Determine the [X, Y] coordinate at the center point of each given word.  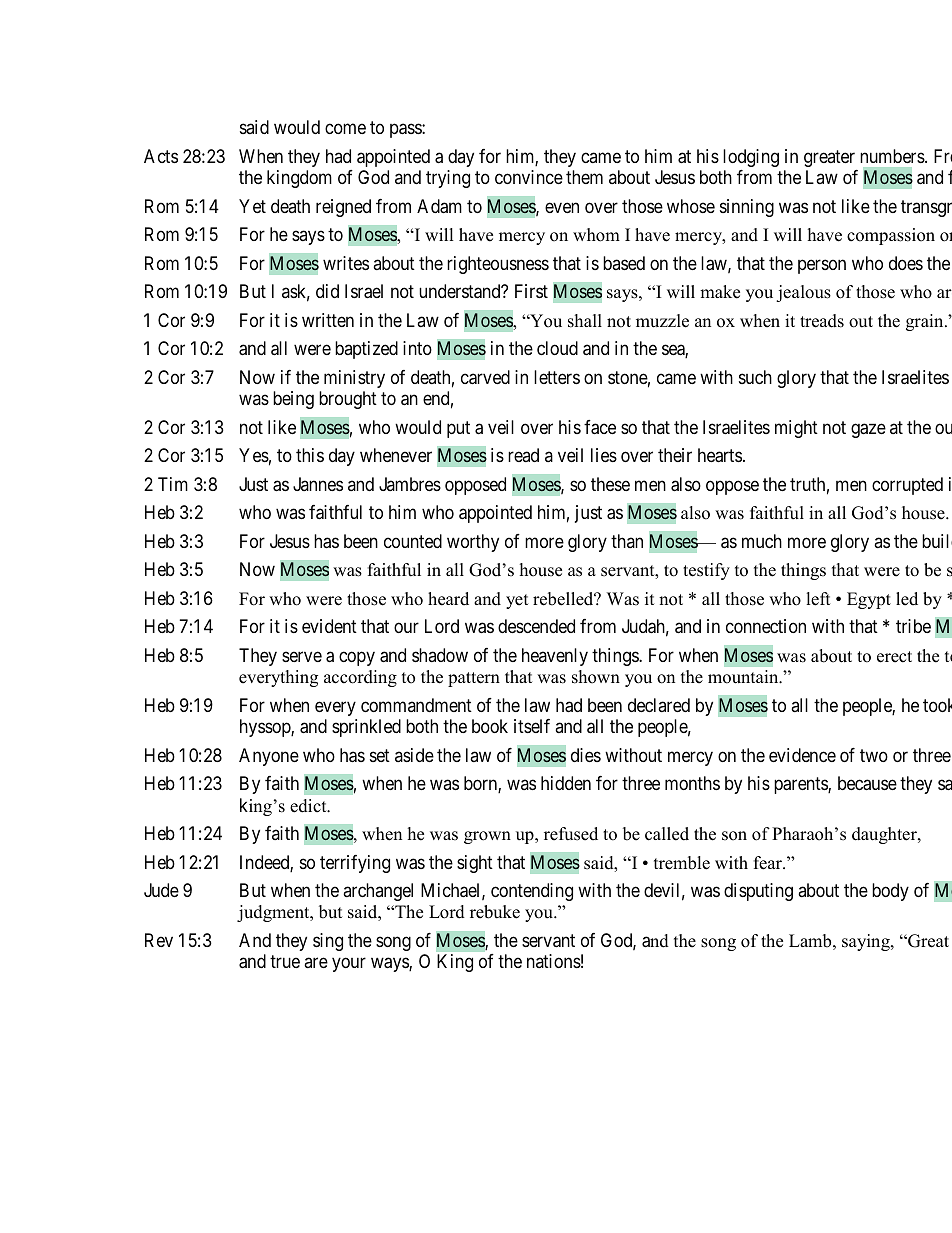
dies [586, 755]
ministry [354, 379]
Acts [161, 156]
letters [557, 377]
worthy [473, 543]
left [818, 599]
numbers [893, 156]
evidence [802, 755]
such [755, 377]
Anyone [269, 757]
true [285, 962]
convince [529, 177]
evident [329, 626]
